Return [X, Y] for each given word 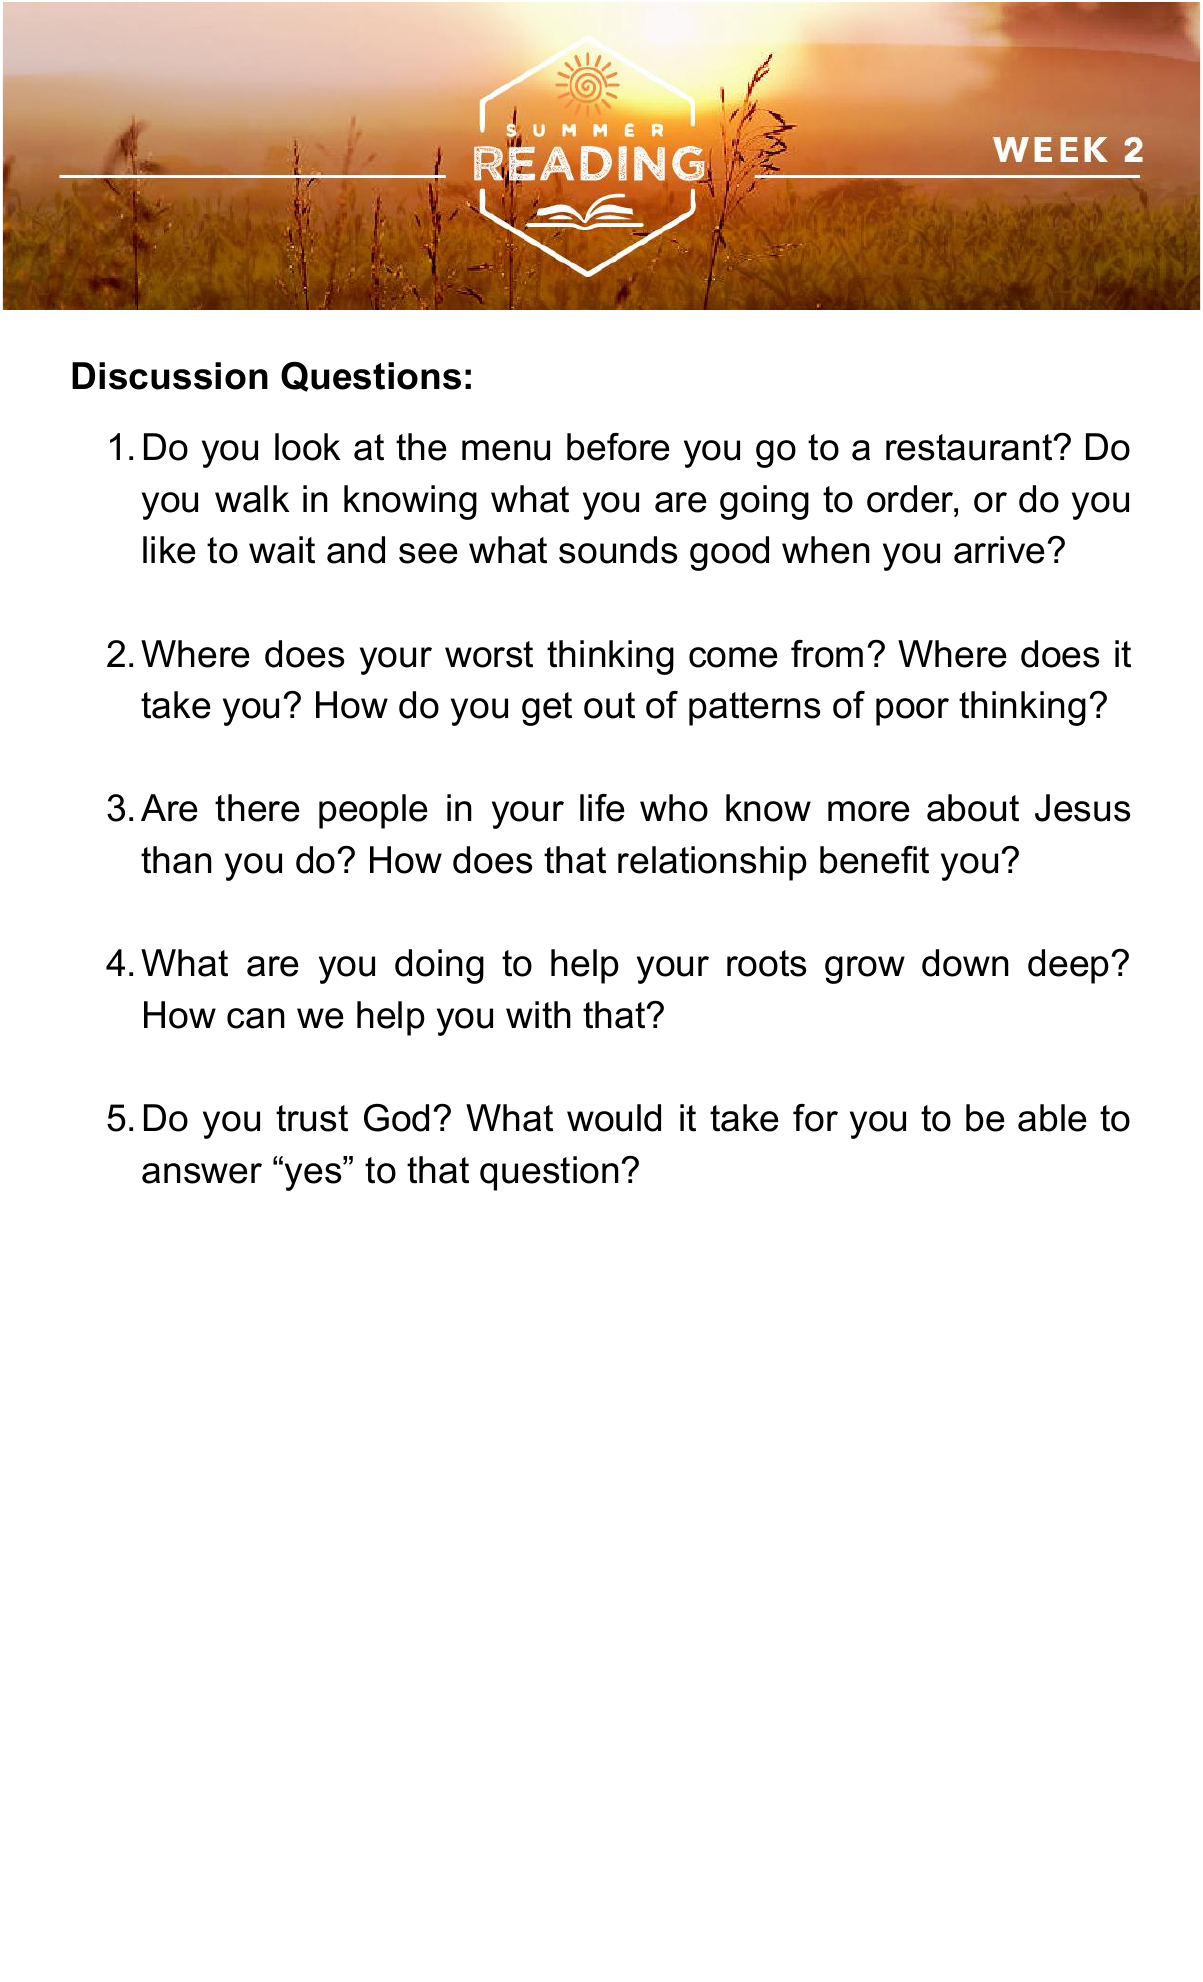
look [308, 447]
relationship [712, 863]
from [827, 654]
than [176, 860]
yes [314, 1177]
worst [489, 654]
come [733, 657]
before [618, 447]
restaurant [970, 447]
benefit [874, 860]
